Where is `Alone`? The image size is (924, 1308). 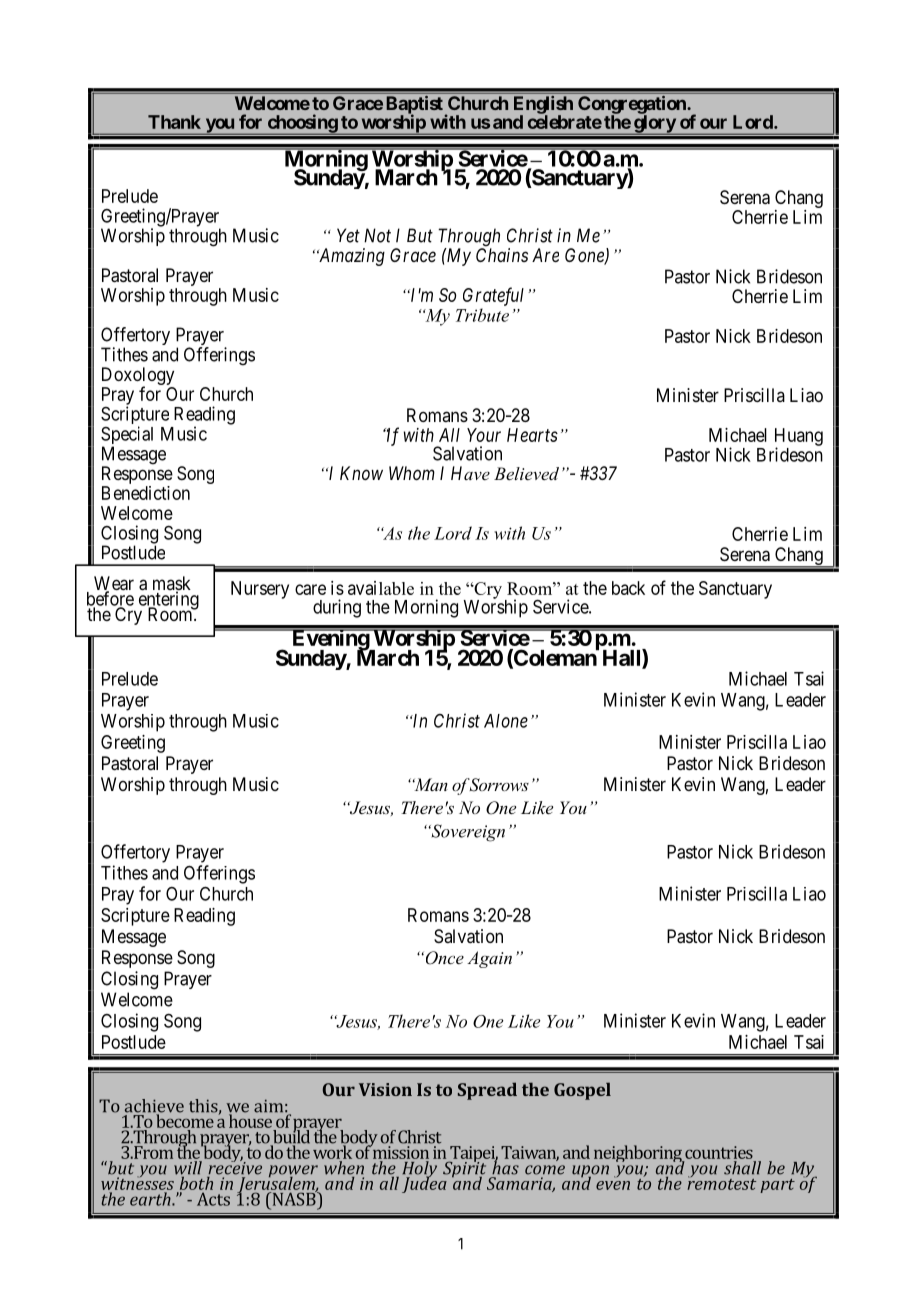
Alone is located at coordinates (506, 721).
